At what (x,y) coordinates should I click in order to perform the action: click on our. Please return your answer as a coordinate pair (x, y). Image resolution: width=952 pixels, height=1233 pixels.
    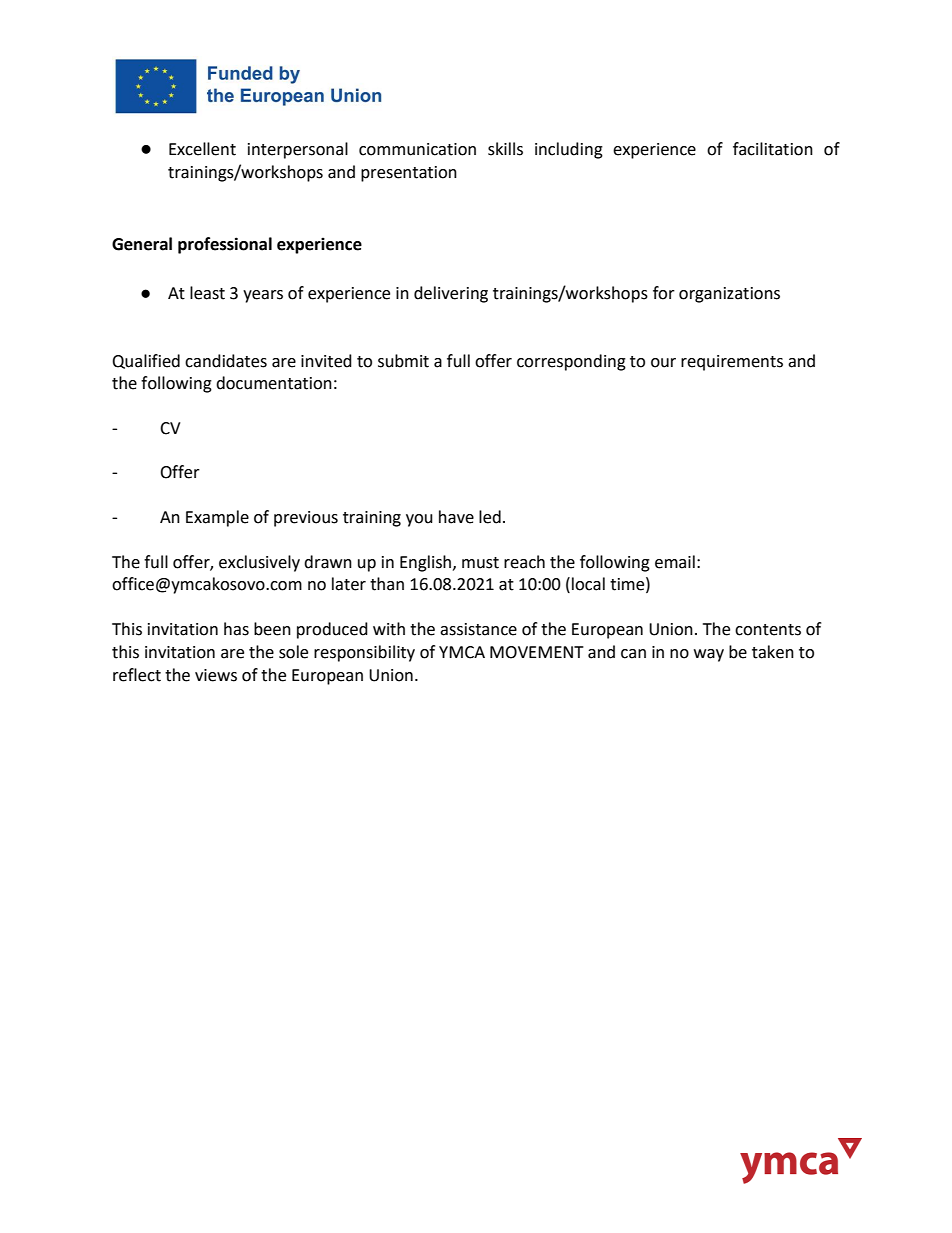
    Looking at the image, I should click on (663, 363).
